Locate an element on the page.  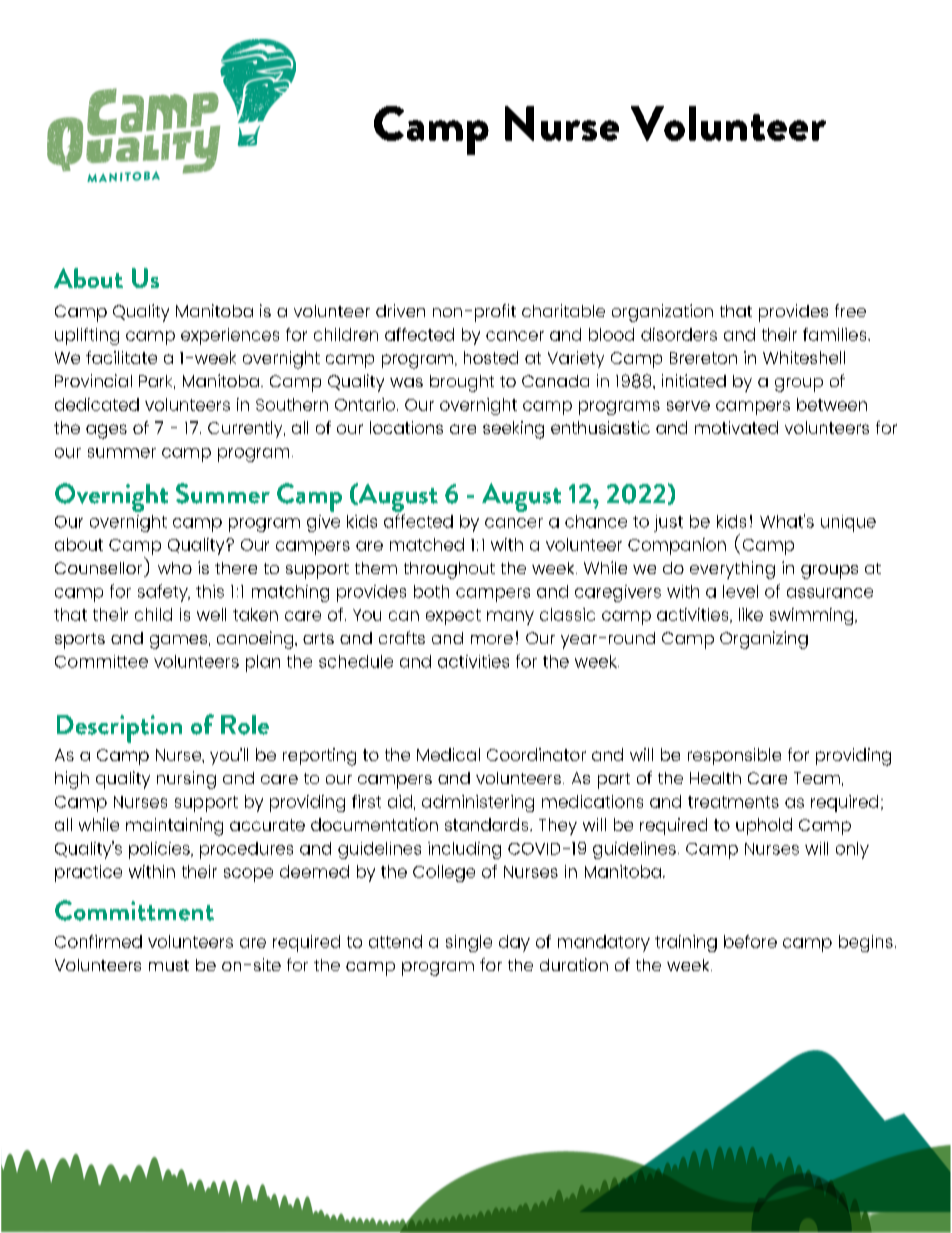
hosted is located at coordinates (491, 357).
